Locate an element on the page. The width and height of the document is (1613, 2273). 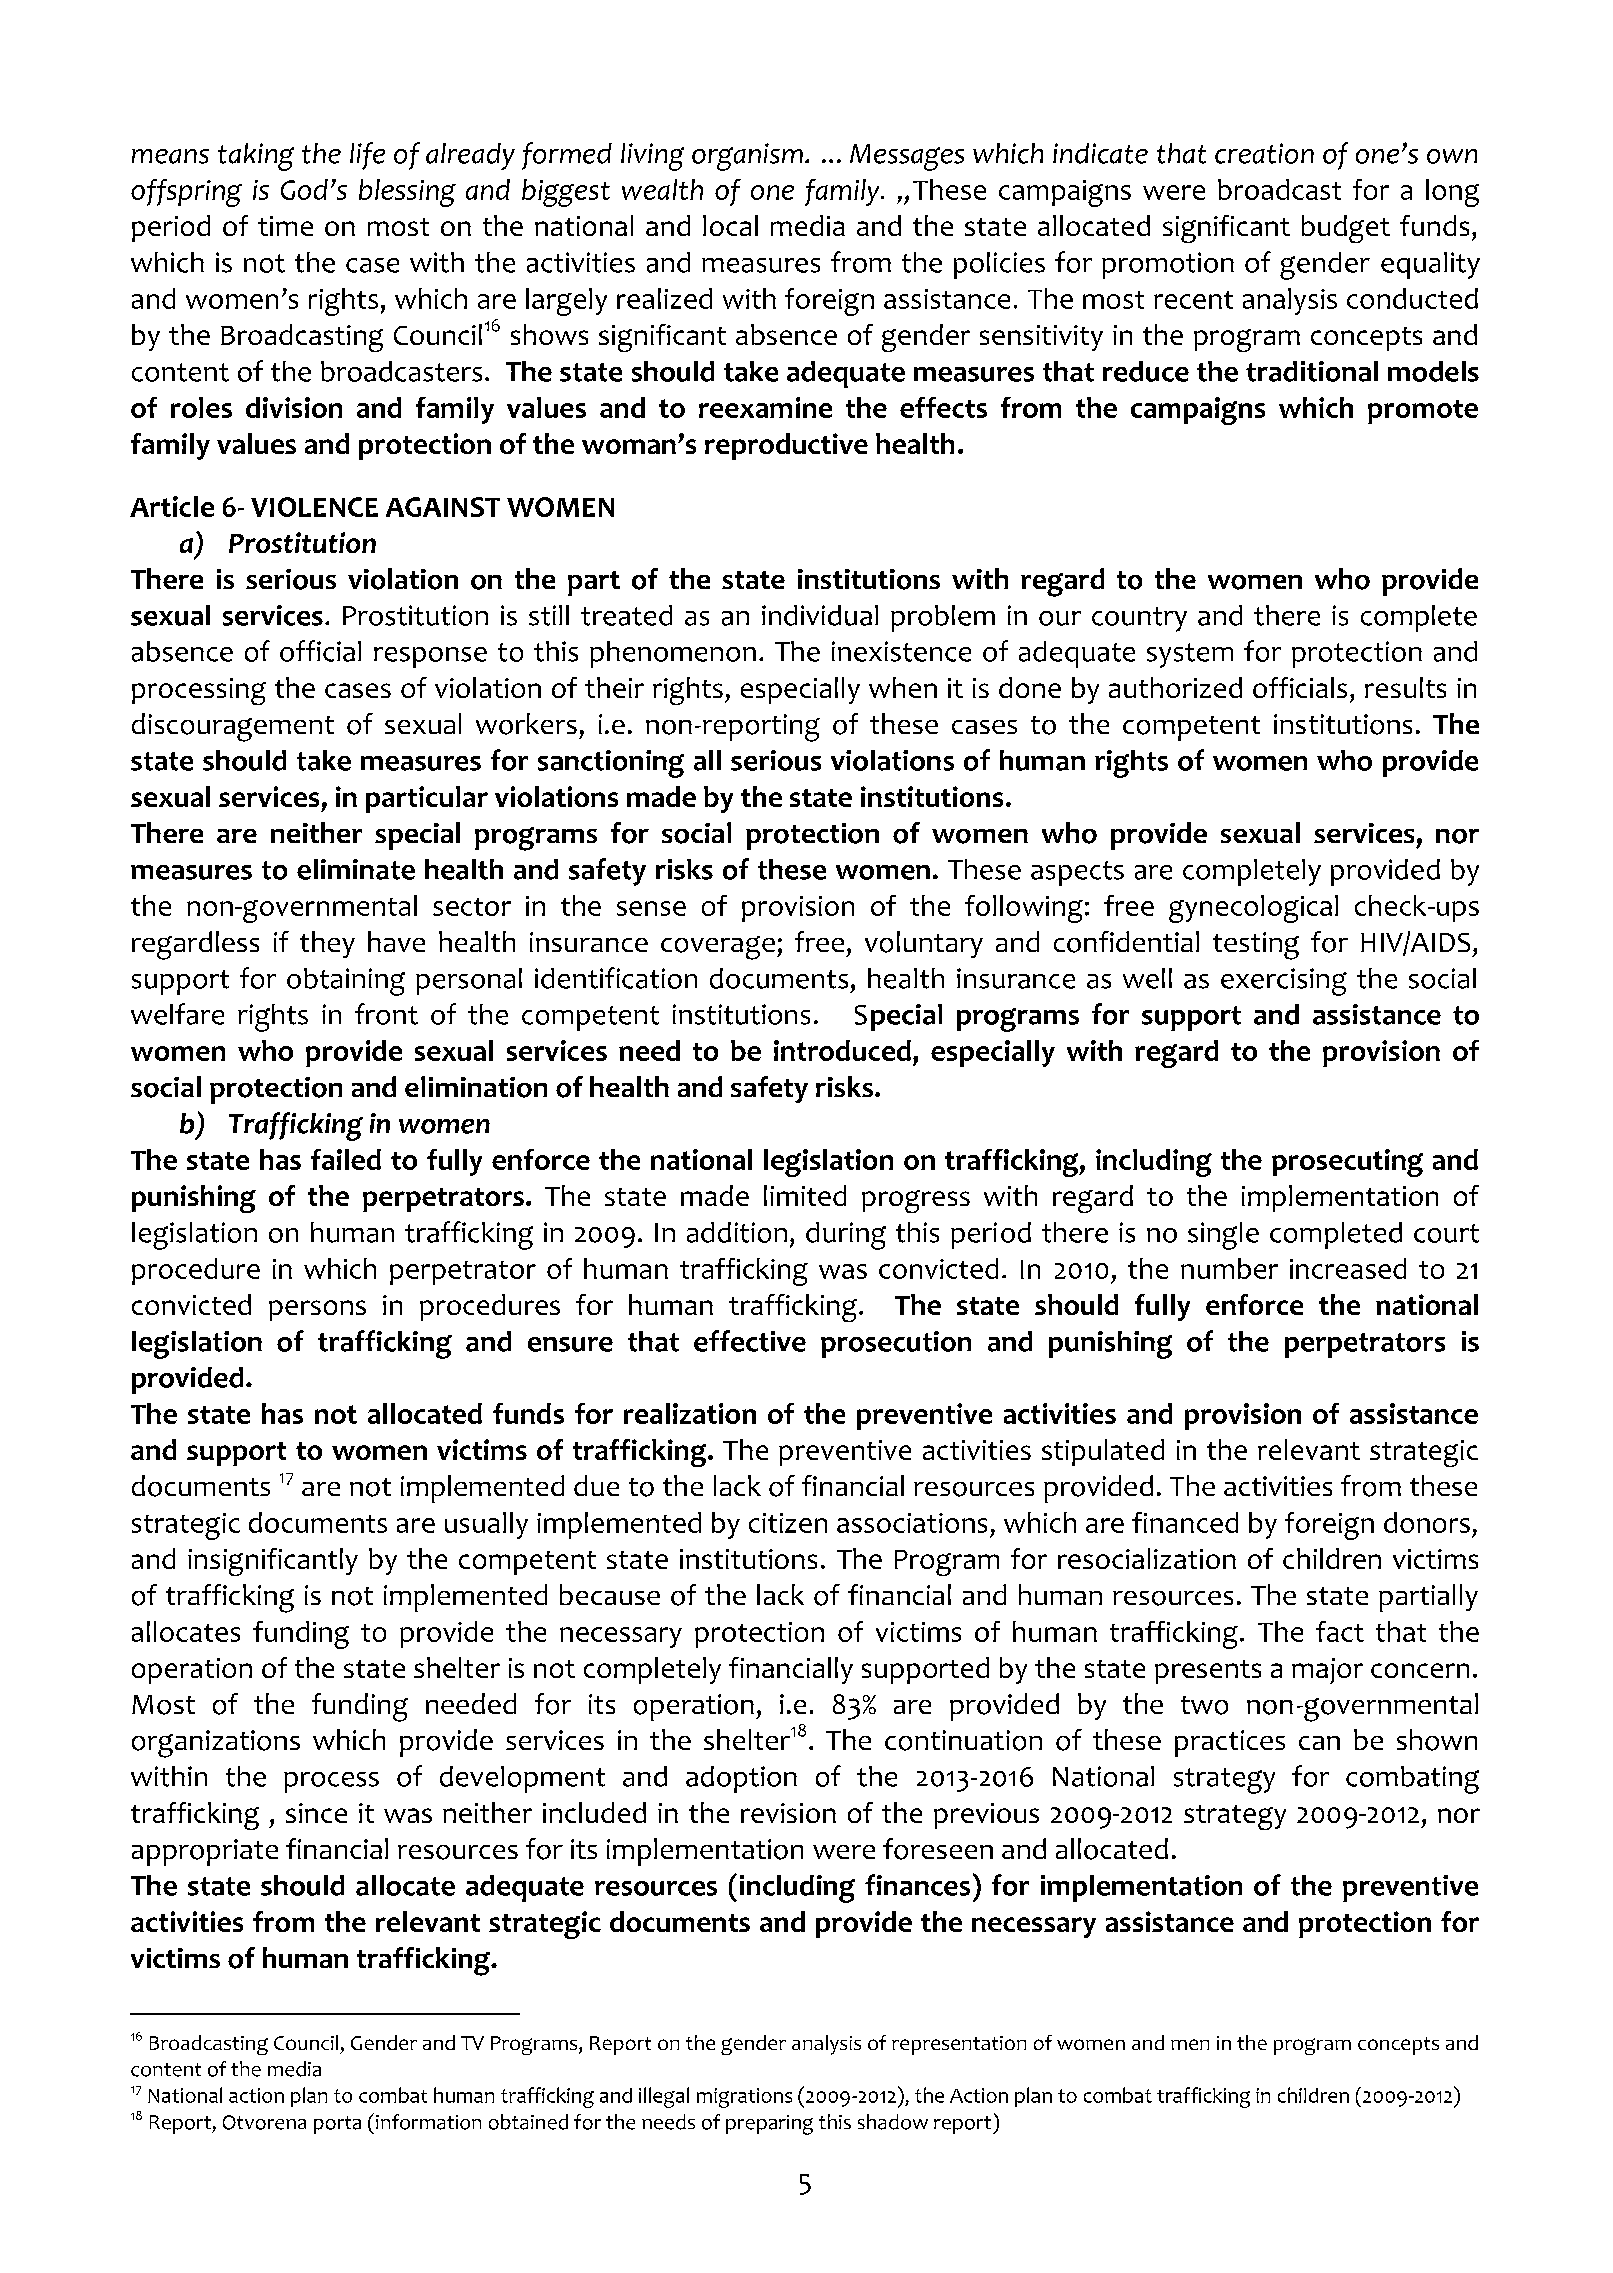
citizen is located at coordinates (788, 1523).
